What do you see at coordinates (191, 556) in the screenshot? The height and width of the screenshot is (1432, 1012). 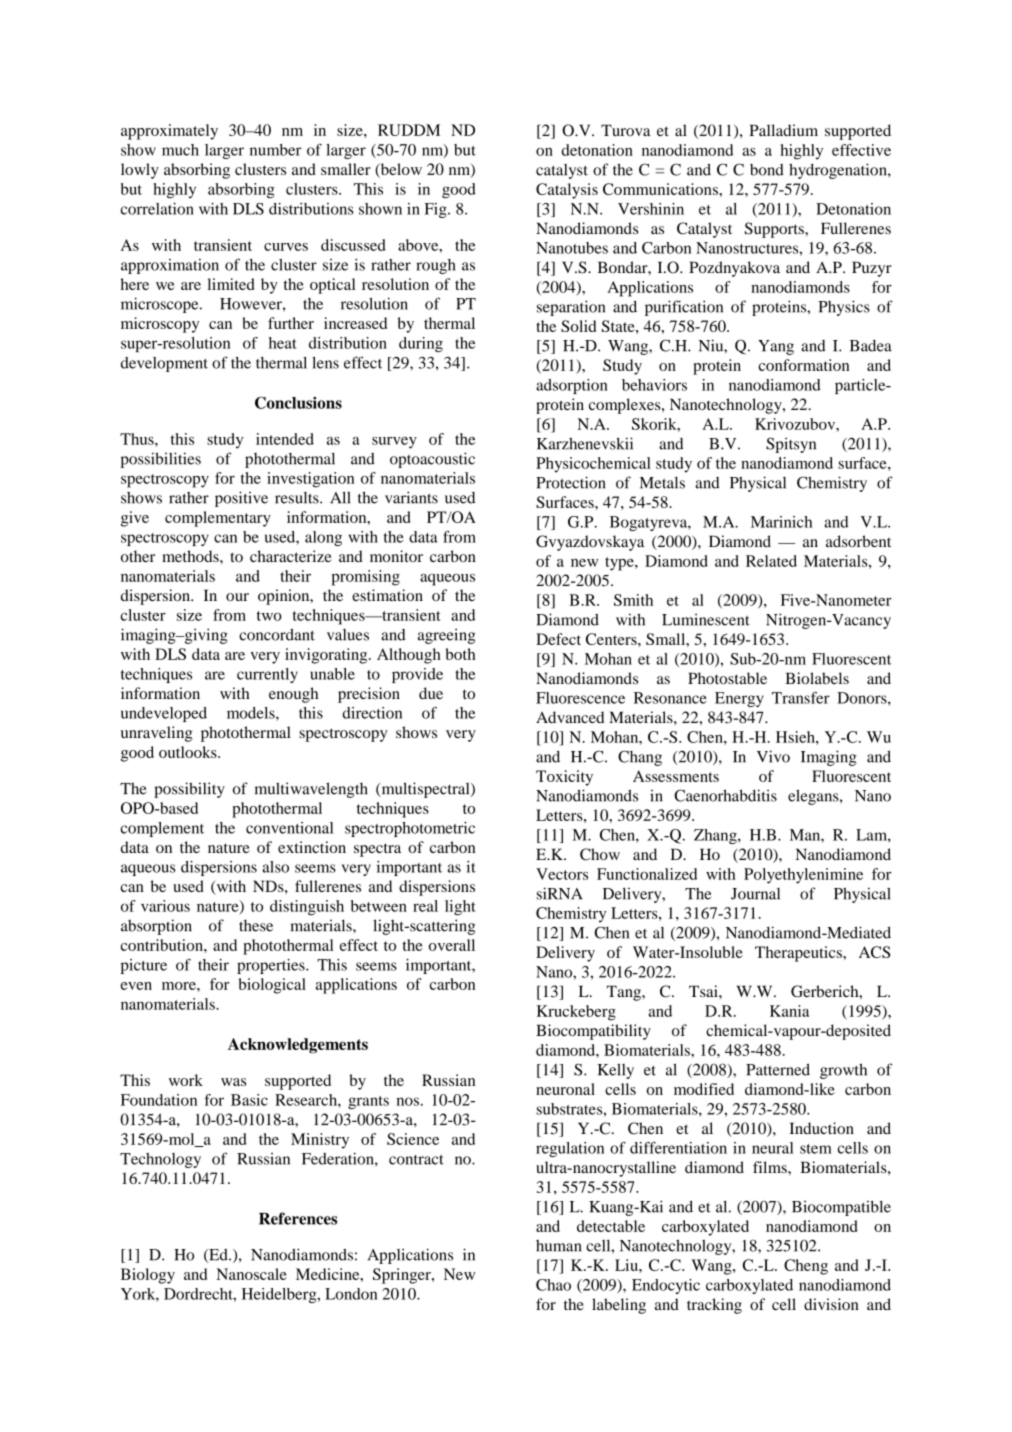 I see `methods` at bounding box center [191, 556].
